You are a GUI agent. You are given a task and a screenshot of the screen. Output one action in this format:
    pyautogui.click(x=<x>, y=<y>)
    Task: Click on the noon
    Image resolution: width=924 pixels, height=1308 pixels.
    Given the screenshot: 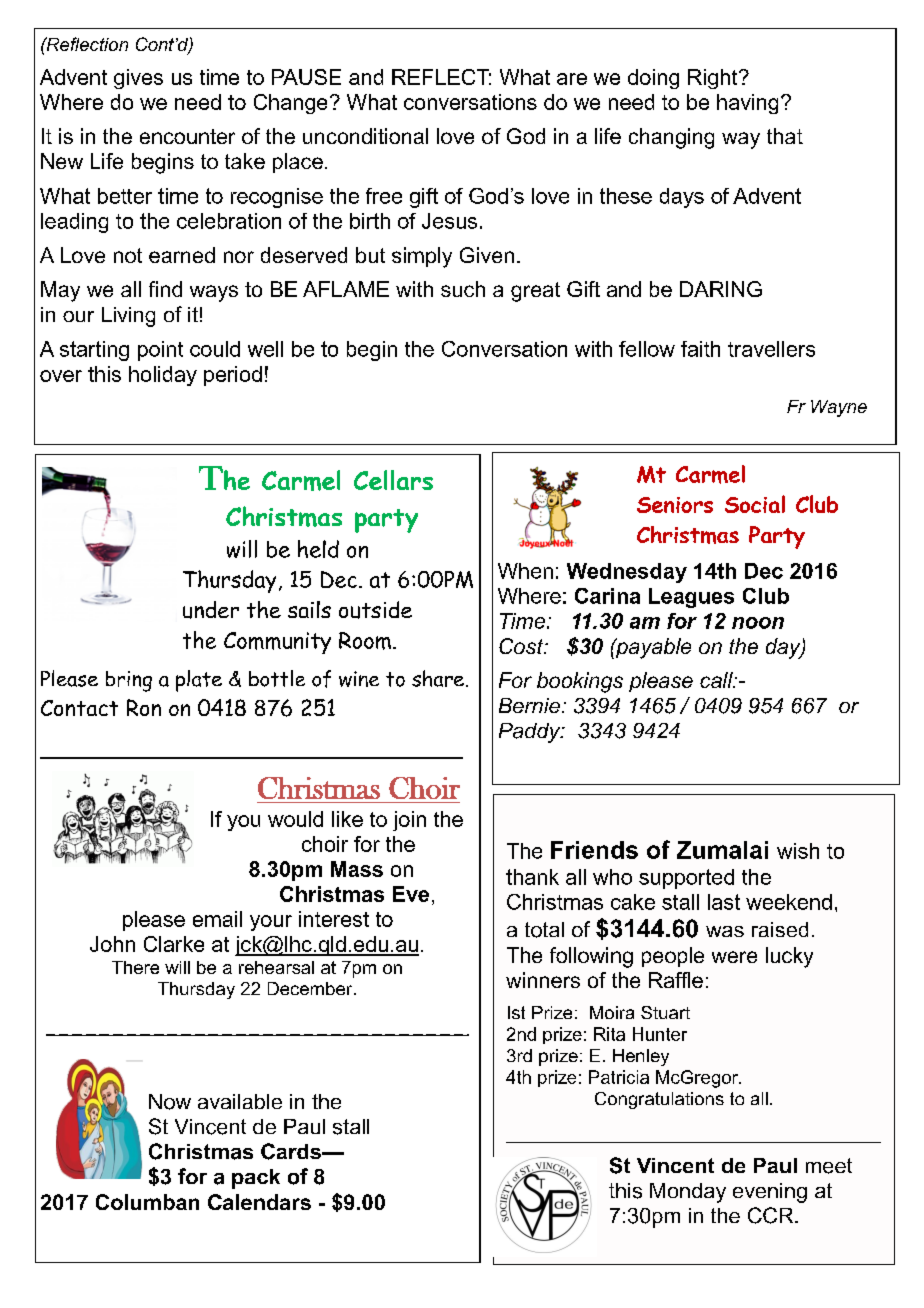 What is the action you would take?
    pyautogui.click(x=758, y=623)
